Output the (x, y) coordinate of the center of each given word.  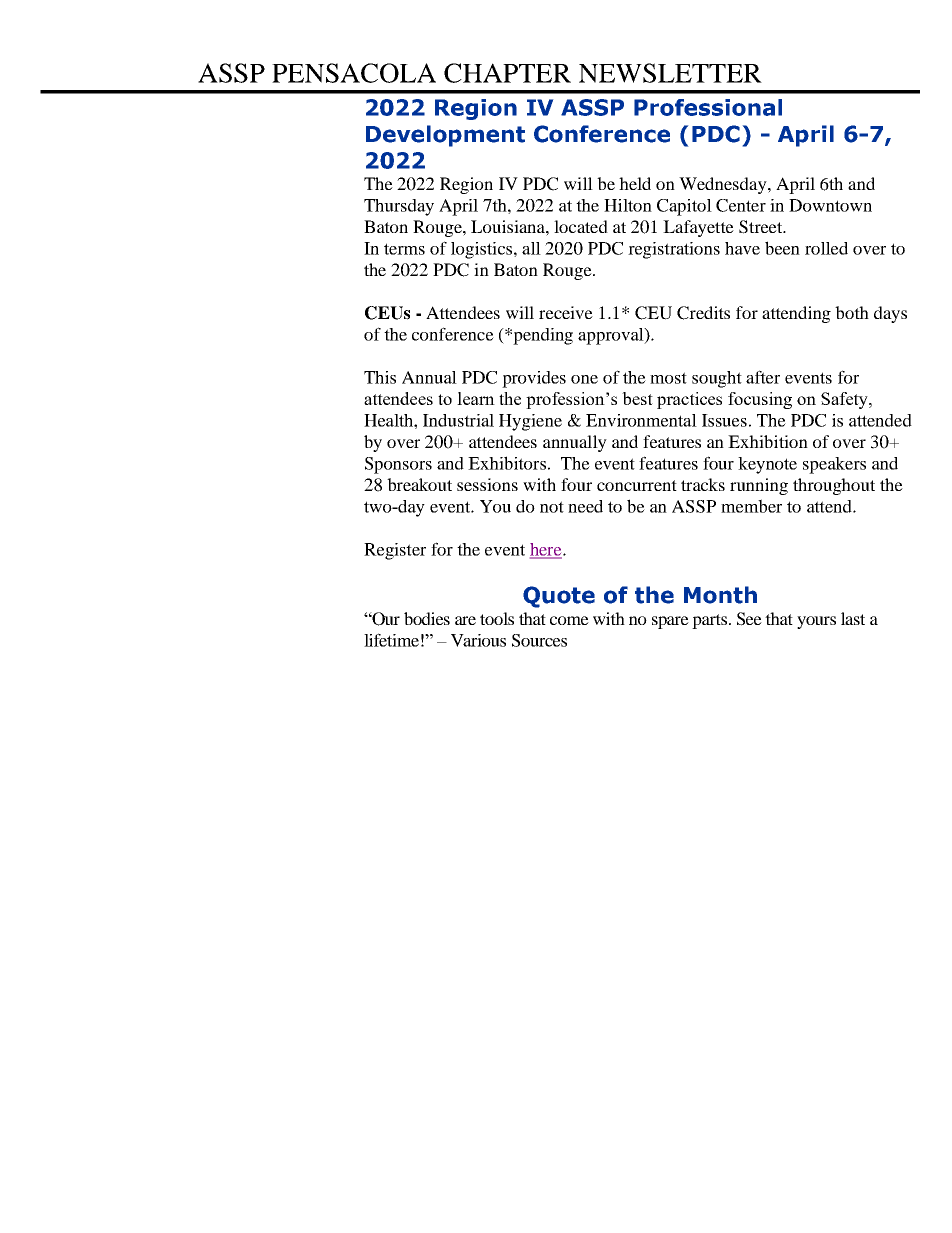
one (584, 379)
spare (670, 622)
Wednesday (724, 185)
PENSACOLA (354, 73)
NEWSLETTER (670, 73)
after (763, 377)
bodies (427, 618)
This (380, 377)
